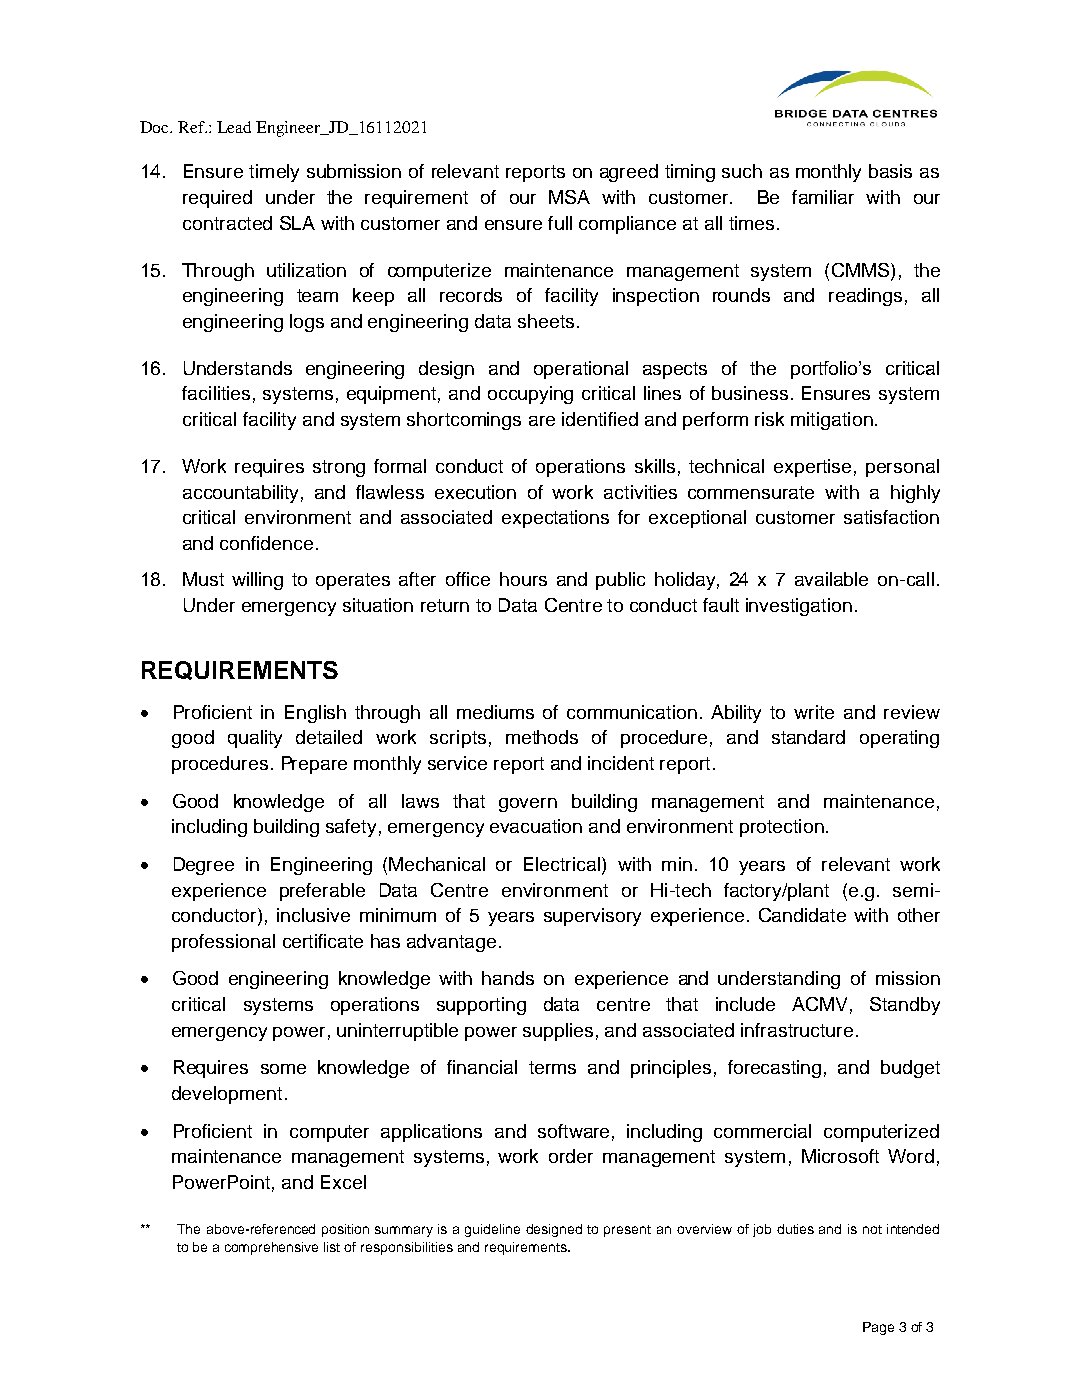  Describe the element at coordinates (271, 1248) in the document. I see `comprehensive` at that location.
